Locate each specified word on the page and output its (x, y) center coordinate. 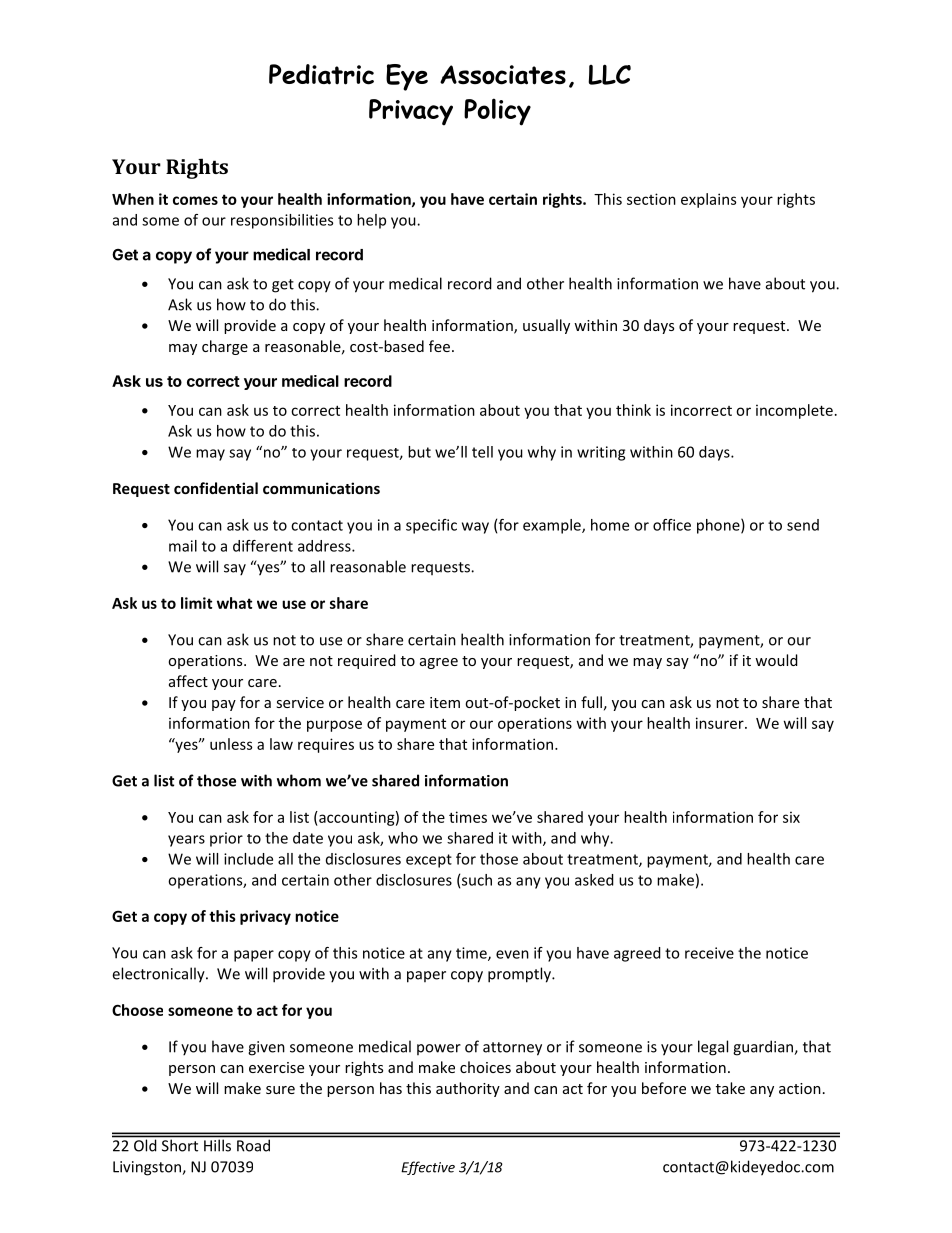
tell (482, 452)
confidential (216, 488)
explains (708, 200)
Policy (497, 112)
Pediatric (321, 74)
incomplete (794, 411)
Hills (217, 1145)
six (791, 817)
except (429, 861)
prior (226, 839)
